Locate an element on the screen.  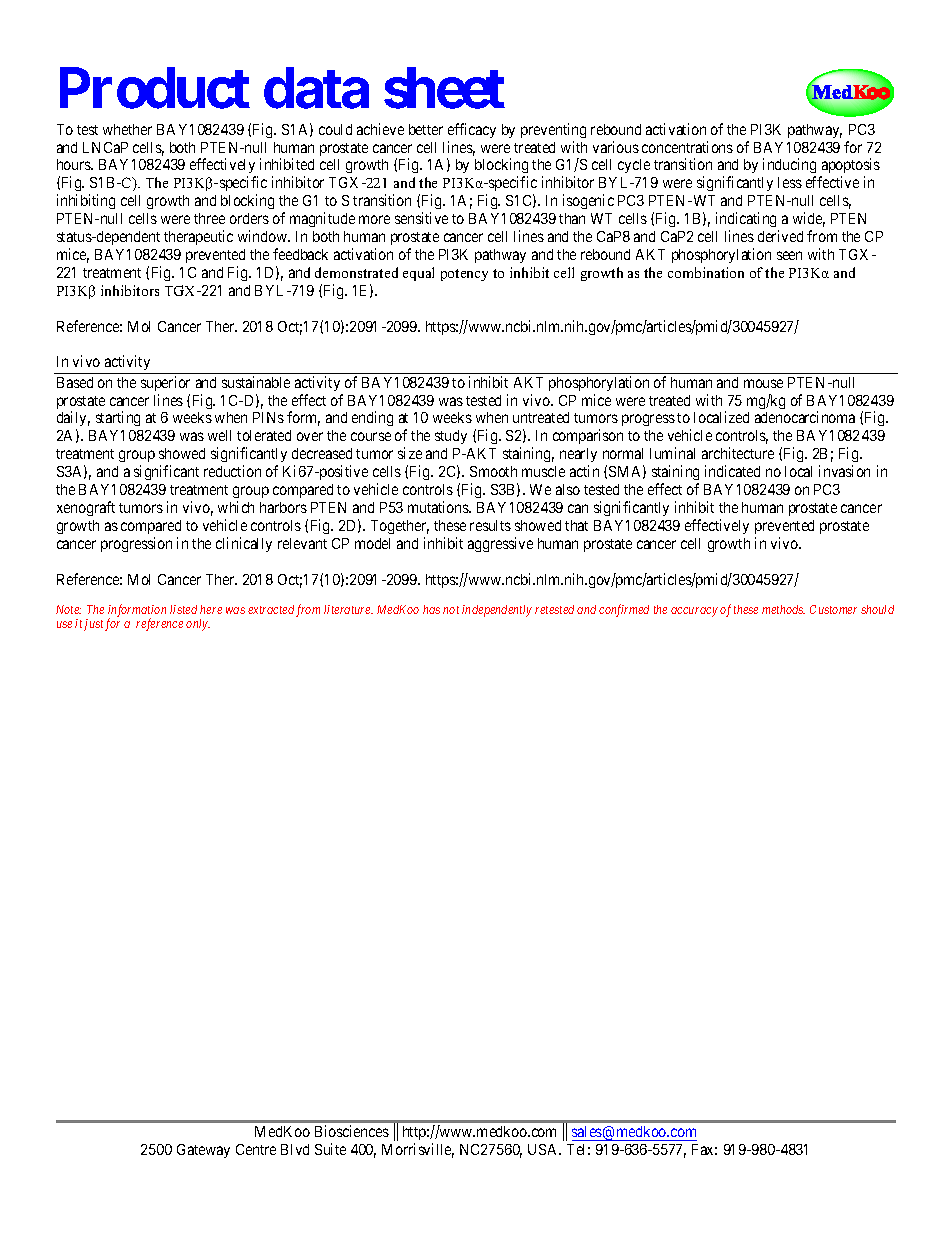
listed is located at coordinates (183, 609).
